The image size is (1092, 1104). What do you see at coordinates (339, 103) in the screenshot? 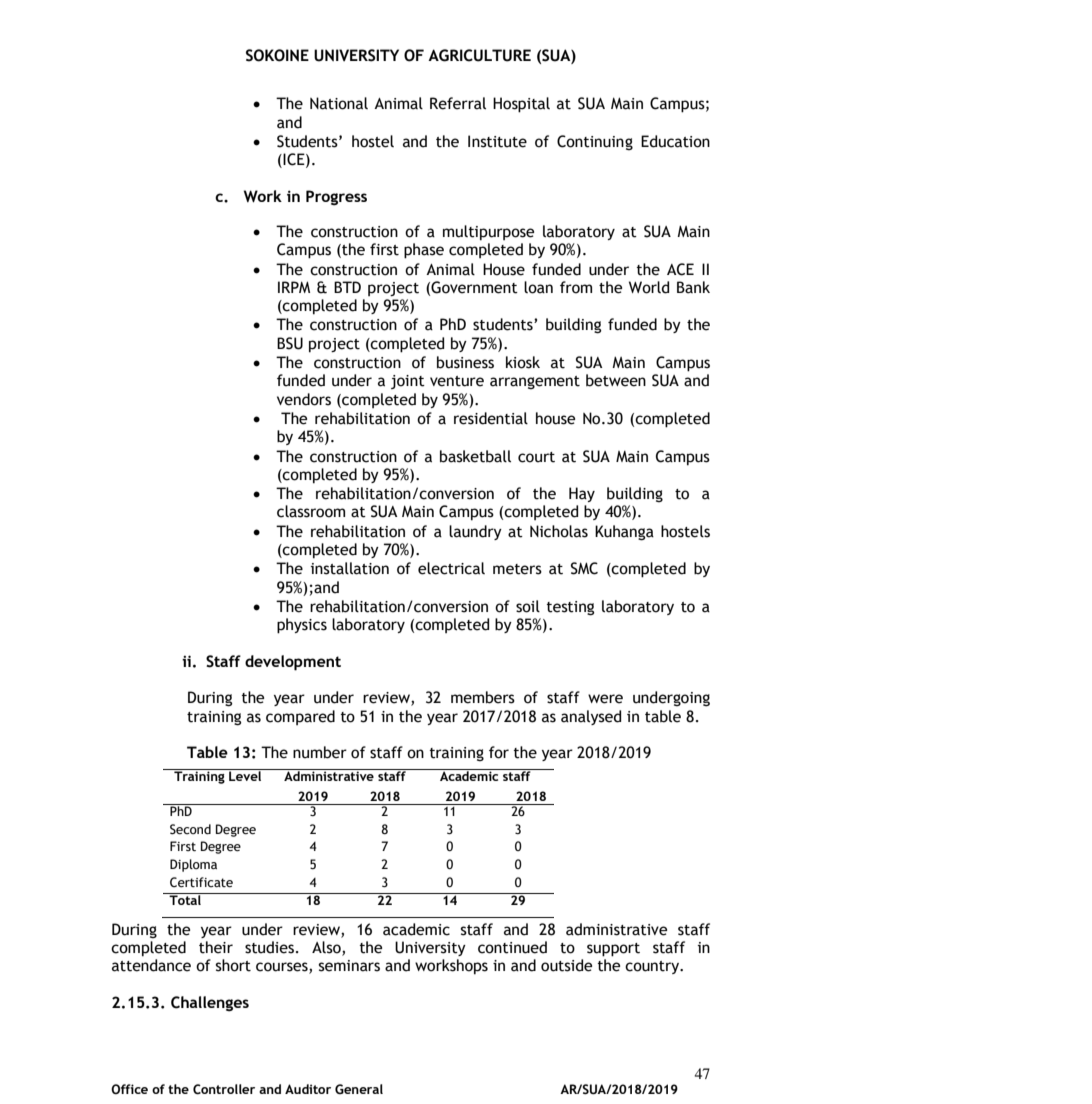
I see `National` at bounding box center [339, 103].
